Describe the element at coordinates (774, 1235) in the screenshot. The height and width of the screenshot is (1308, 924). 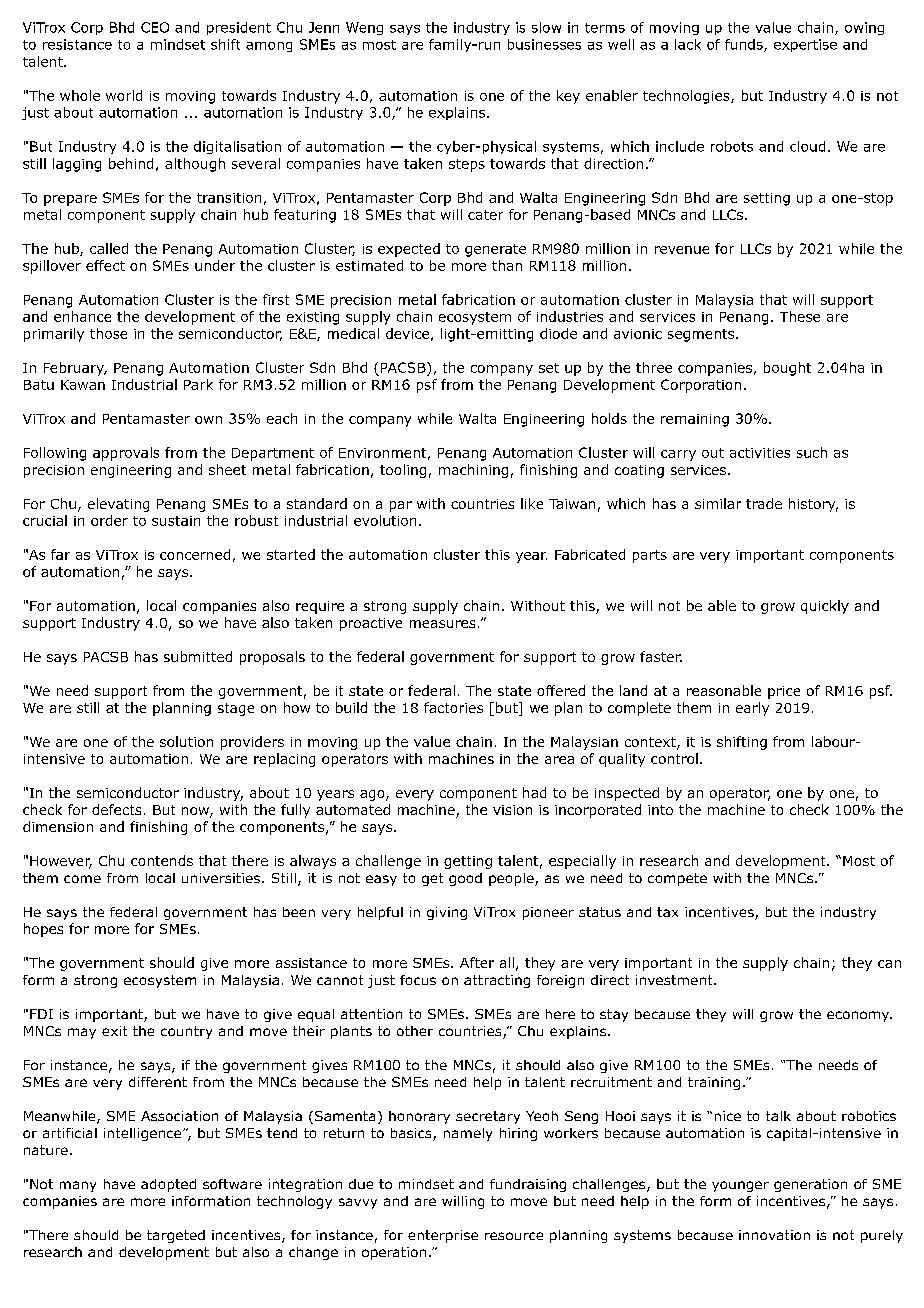
I see `innovation` at that location.
